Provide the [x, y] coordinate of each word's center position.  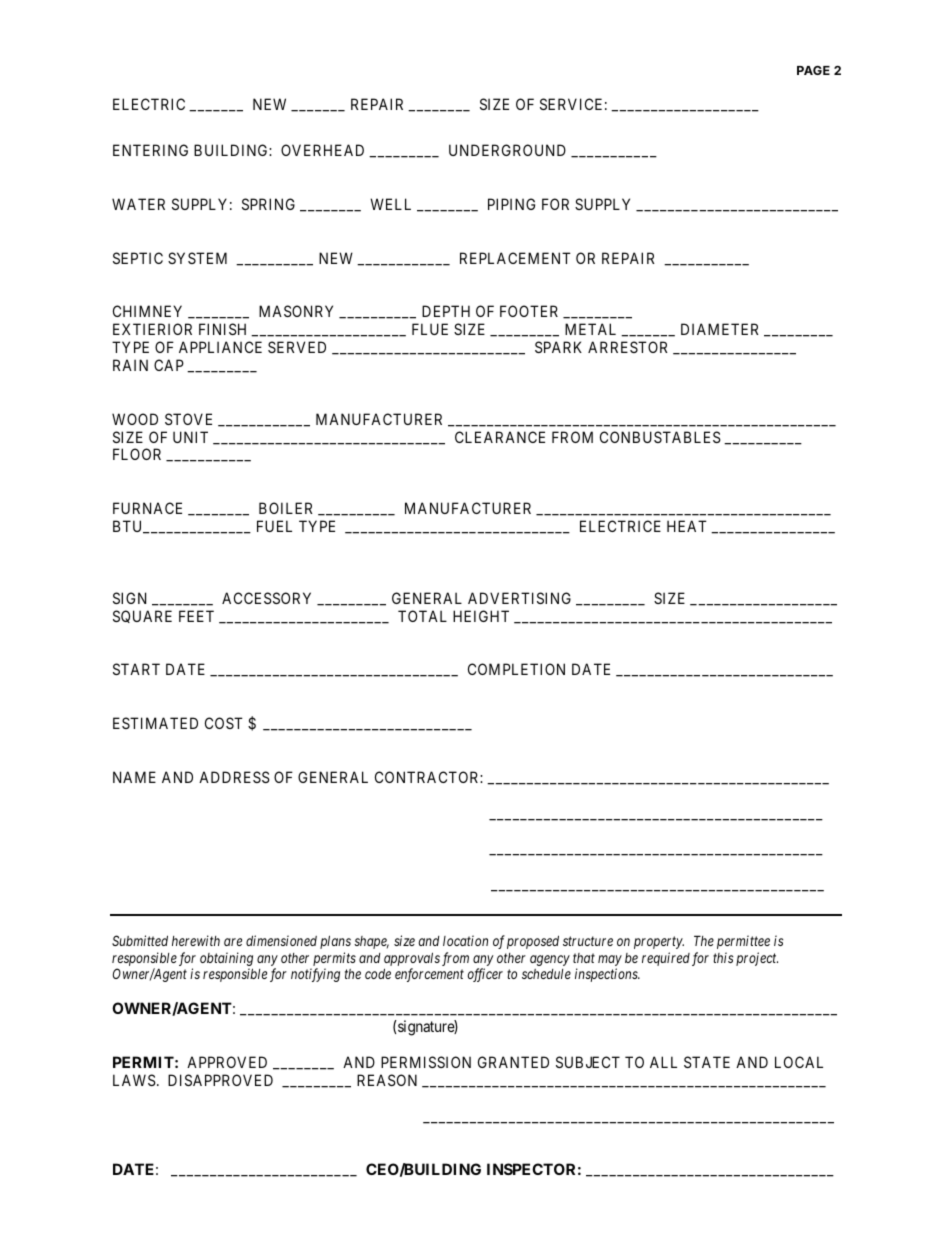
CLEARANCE [500, 437]
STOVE [188, 419]
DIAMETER [720, 329]
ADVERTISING [519, 598]
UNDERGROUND [507, 150]
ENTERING [150, 150]
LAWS [134, 1080]
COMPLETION [516, 669]
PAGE [813, 70]
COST [224, 723]
